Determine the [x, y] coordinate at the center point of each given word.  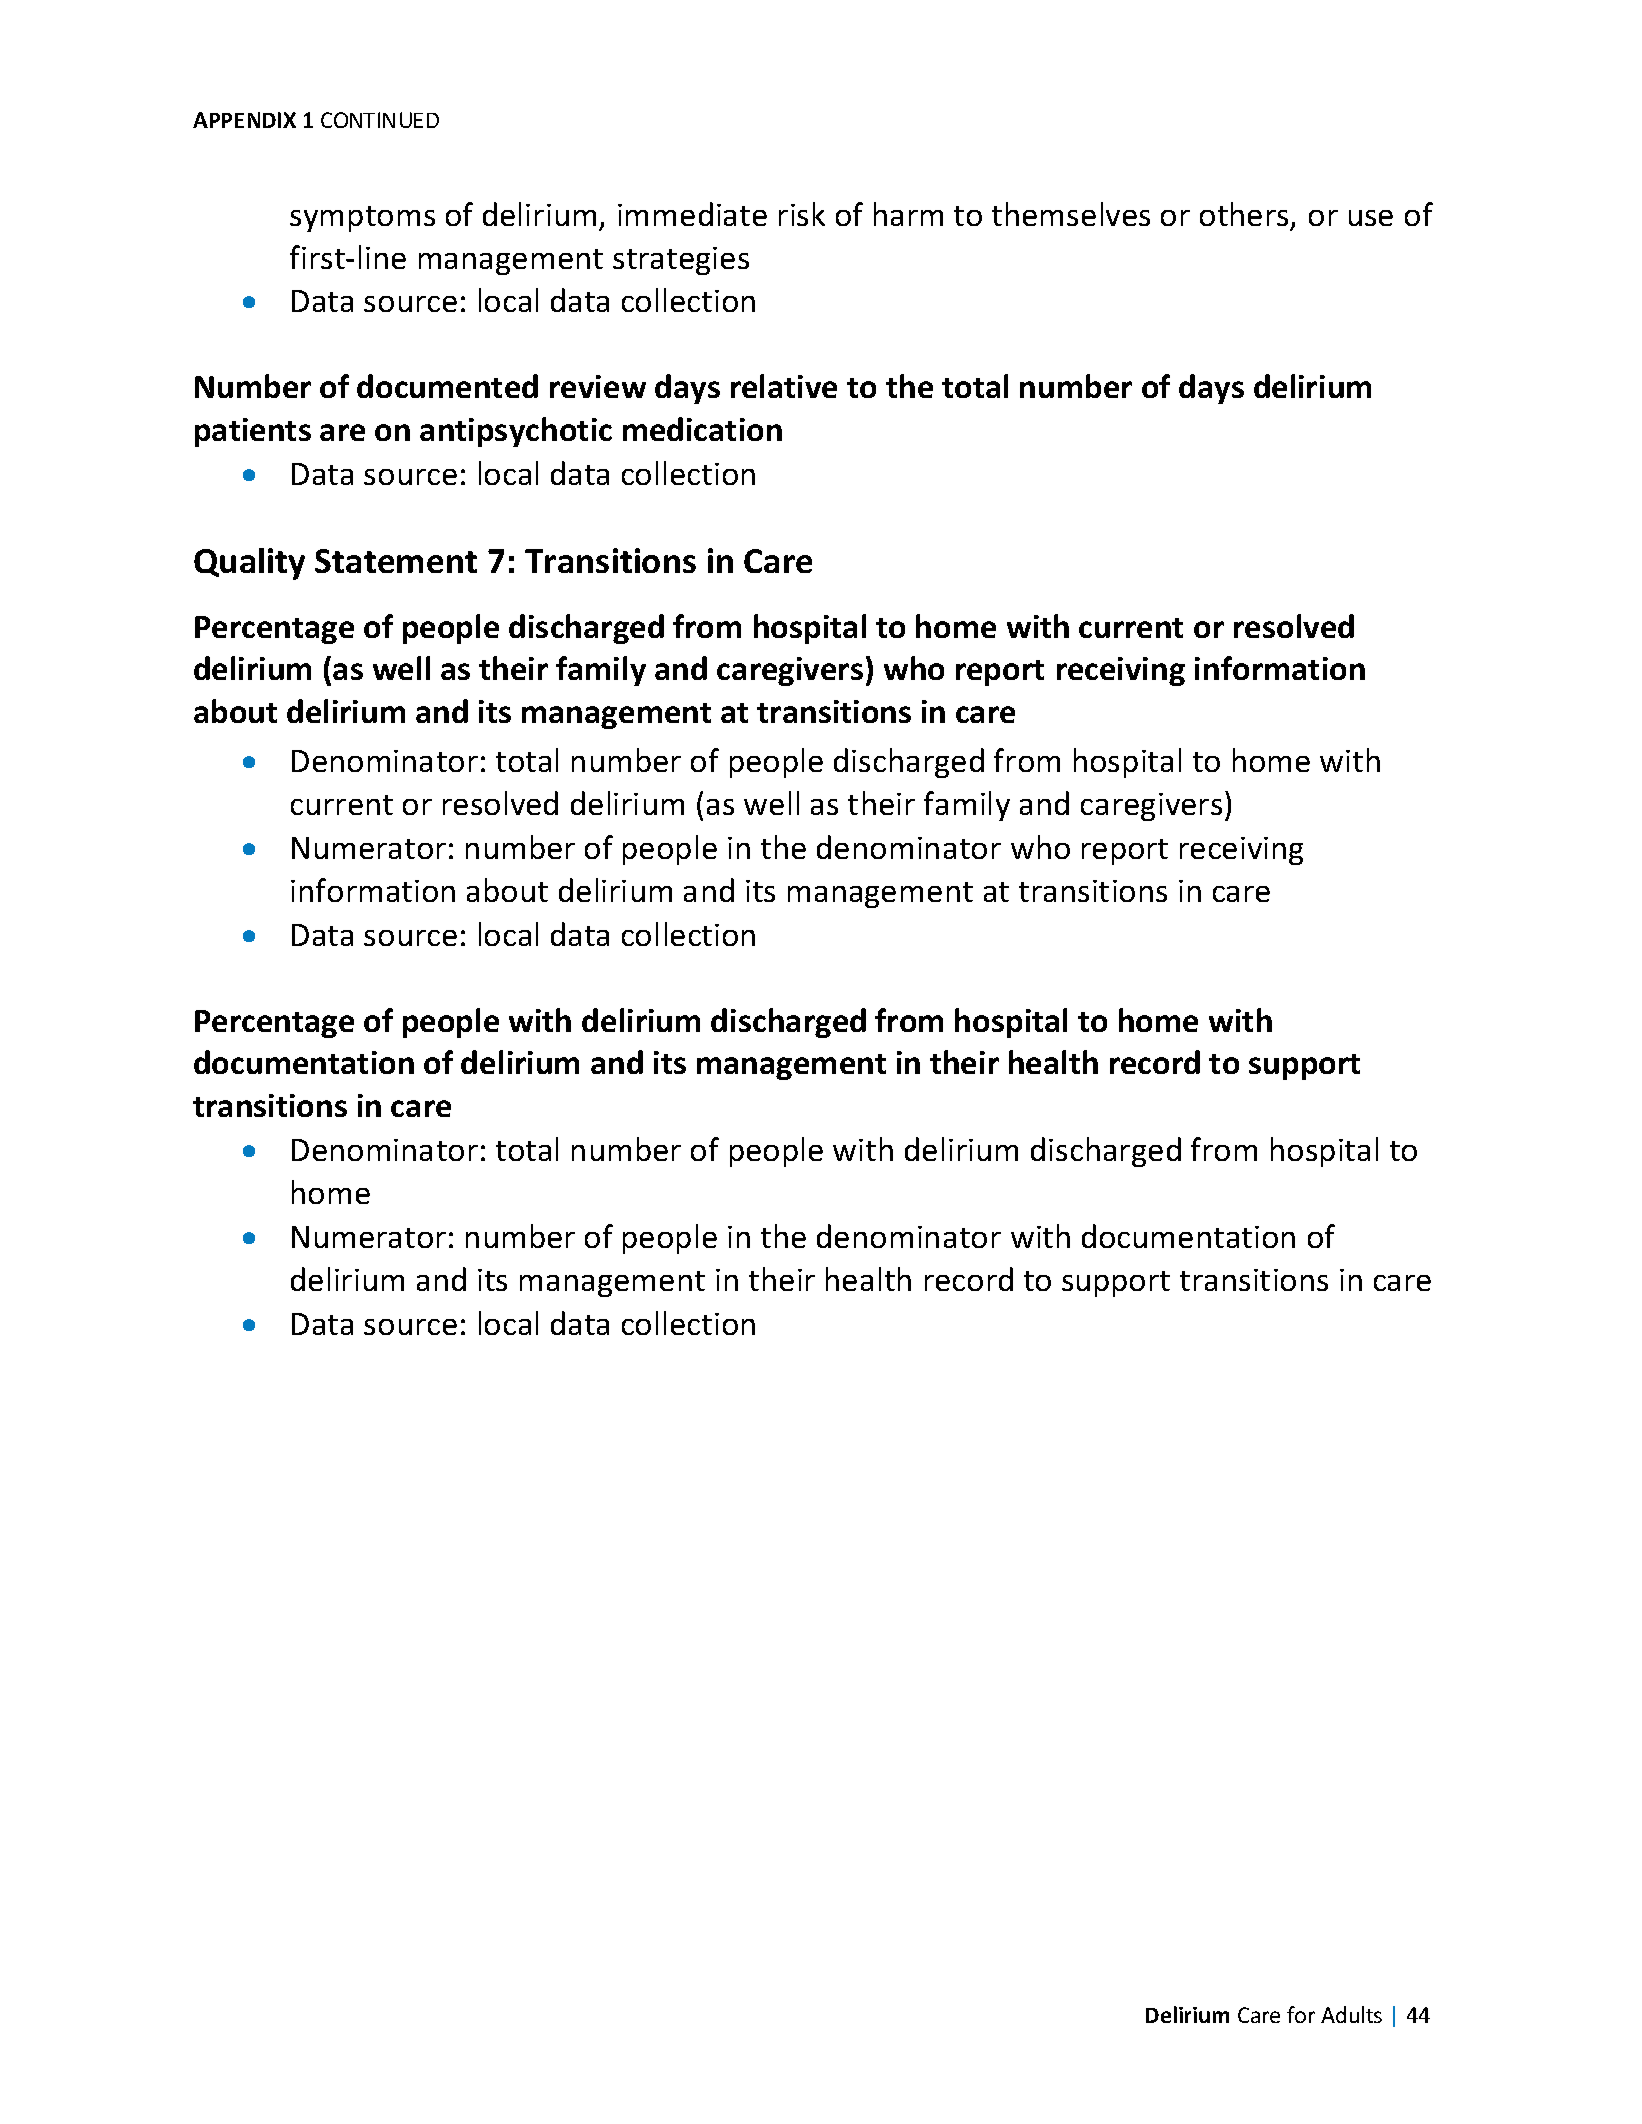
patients [253, 432]
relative [784, 386]
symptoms [362, 219]
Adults [1351, 2014]
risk [802, 214]
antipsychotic [516, 432]
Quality [249, 564]
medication [702, 429]
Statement [396, 561]
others [1244, 214]
